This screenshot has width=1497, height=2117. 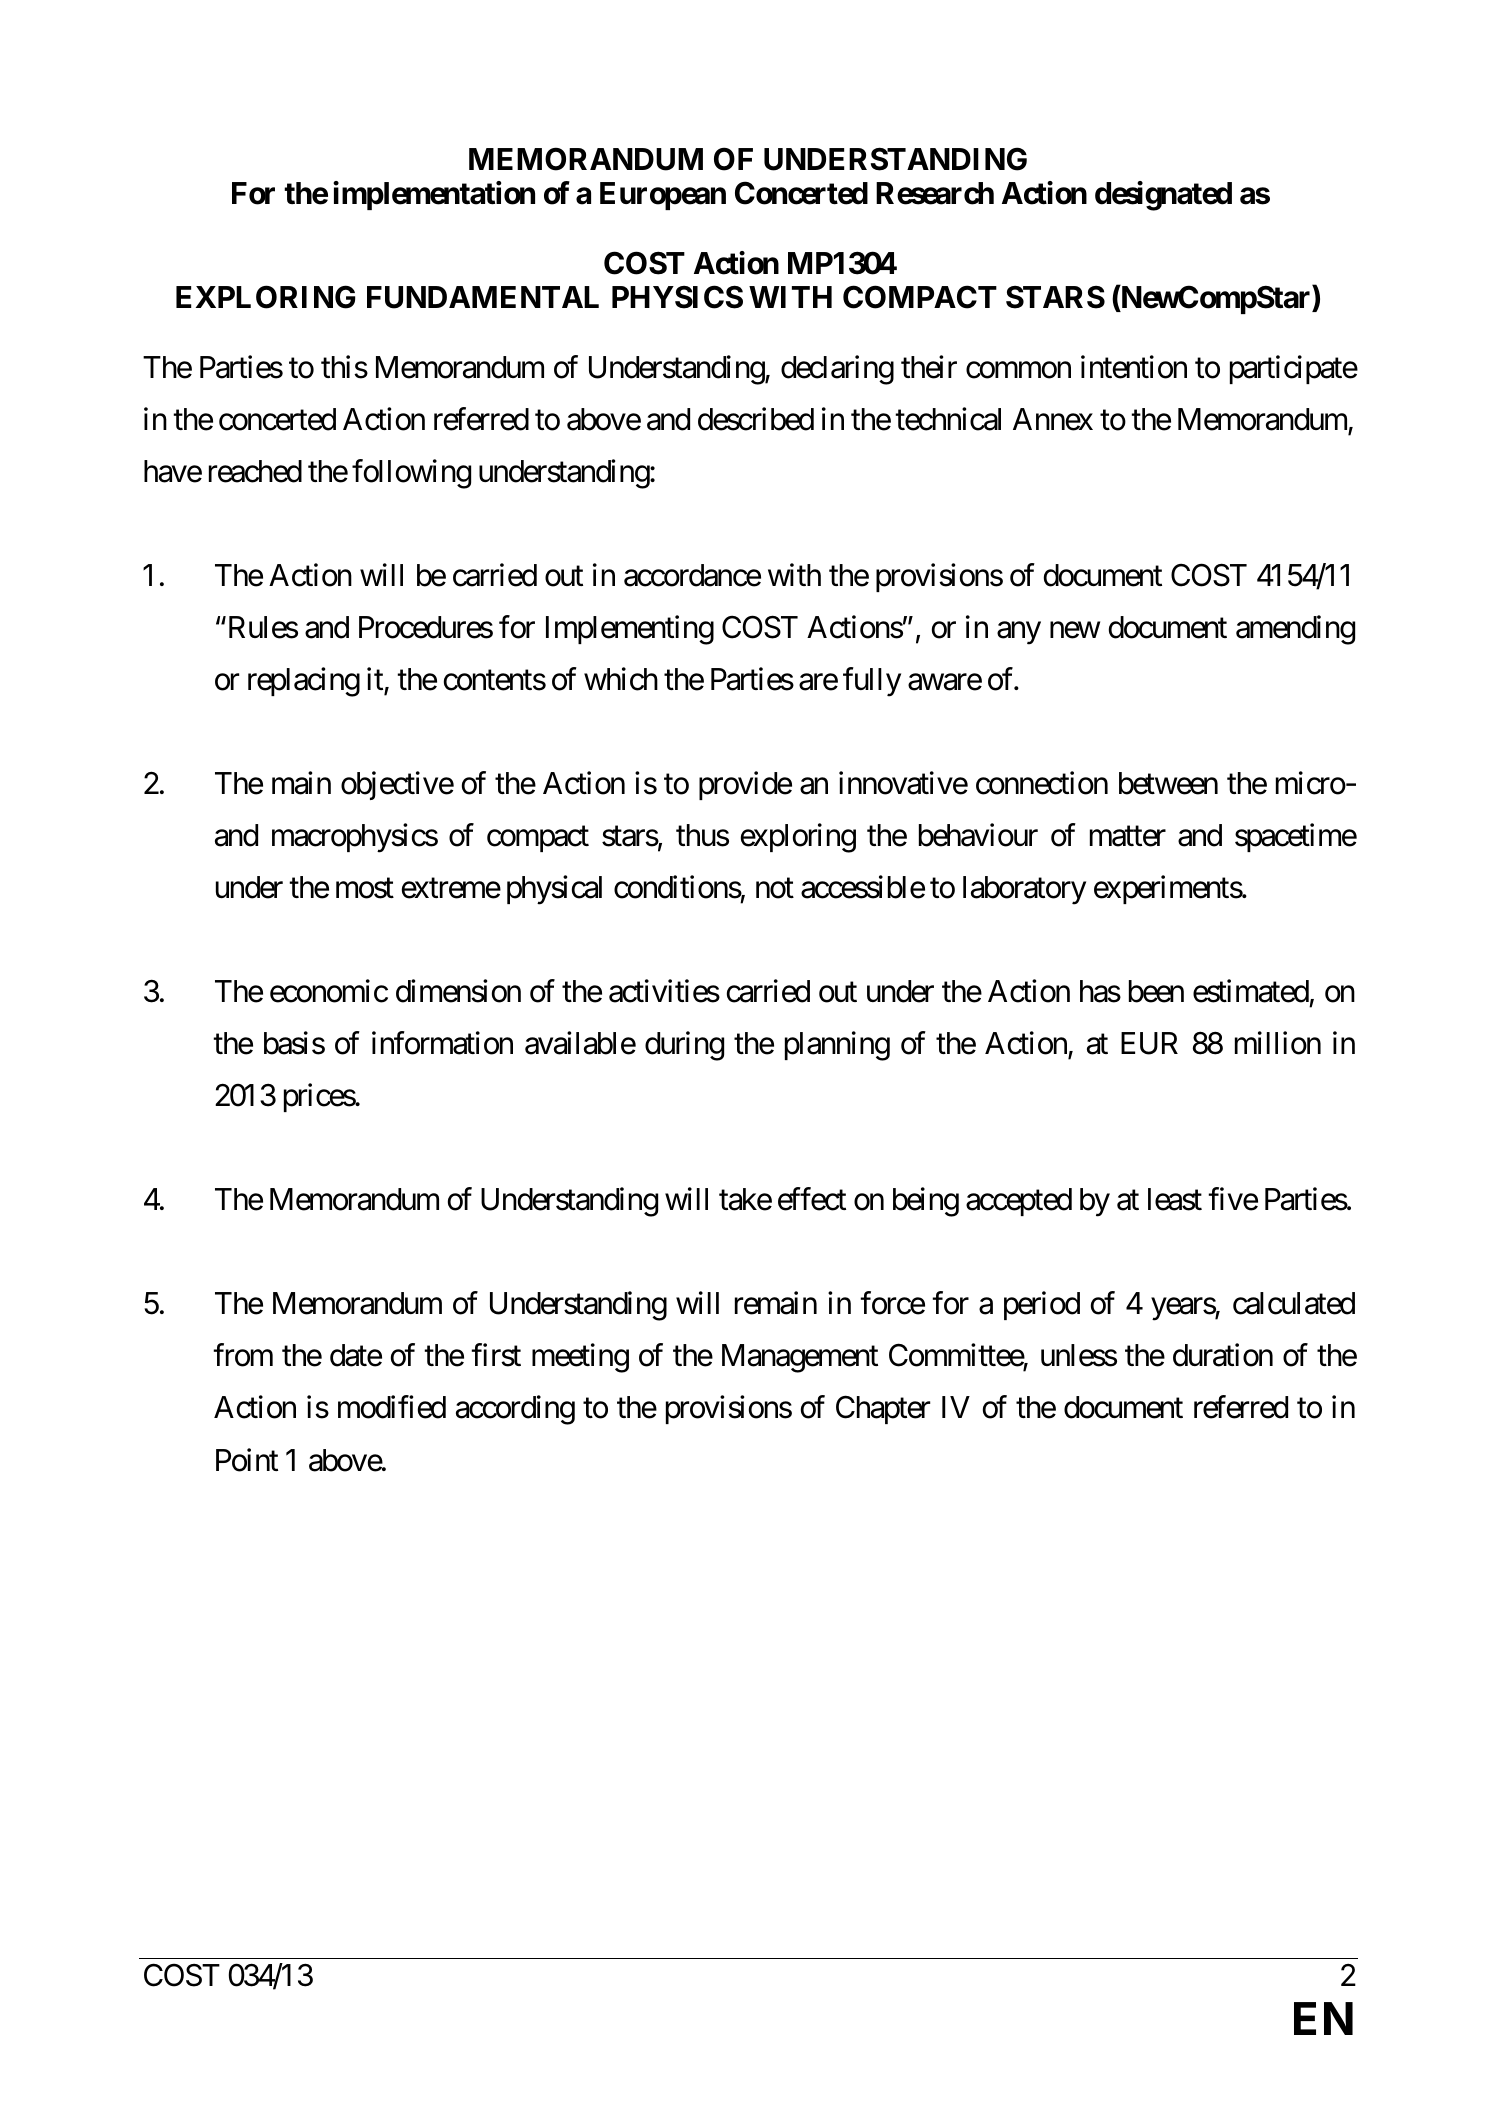 What do you see at coordinates (663, 196) in the screenshot?
I see `European` at bounding box center [663, 196].
